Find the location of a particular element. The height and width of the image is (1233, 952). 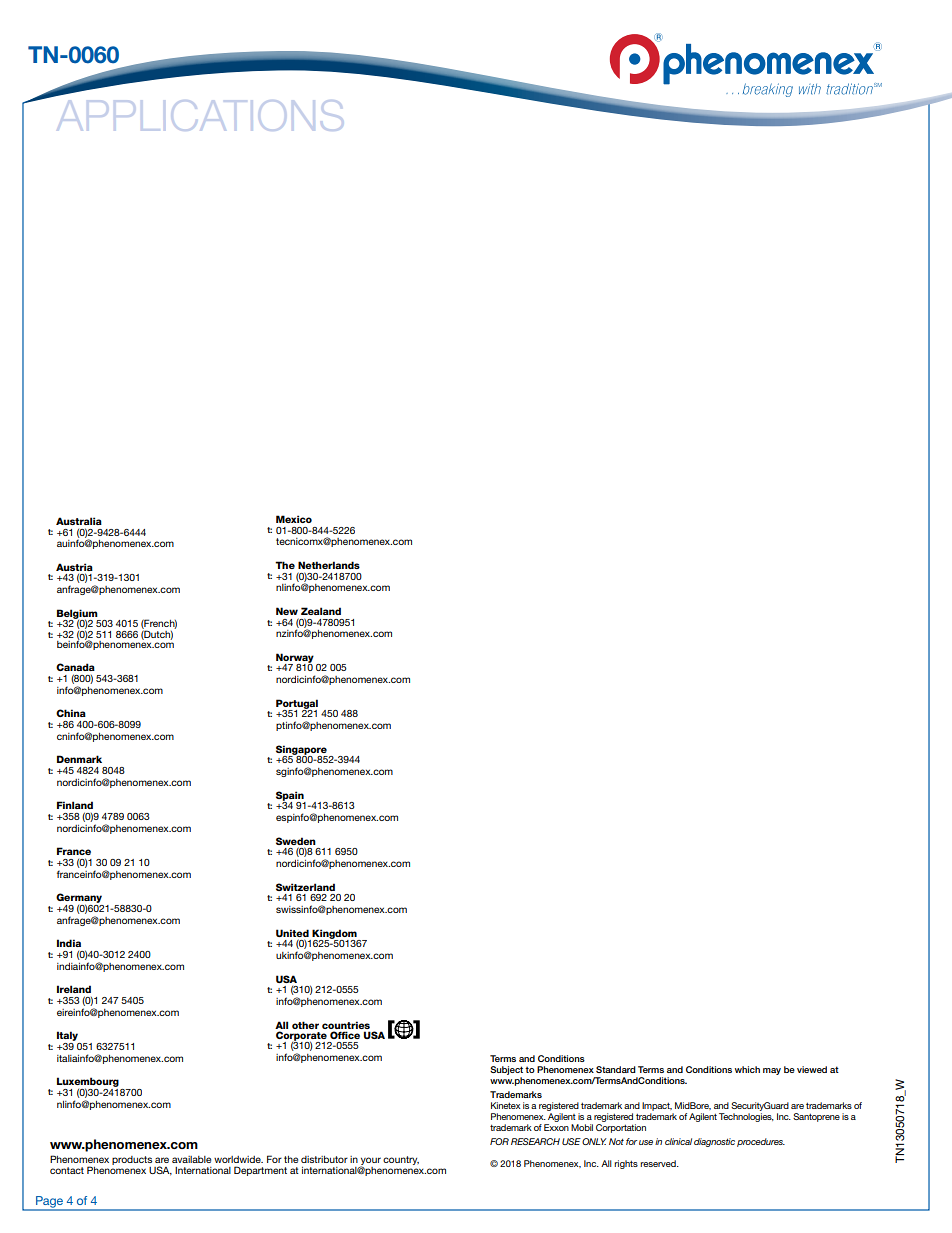

Germany is located at coordinates (80, 899).
